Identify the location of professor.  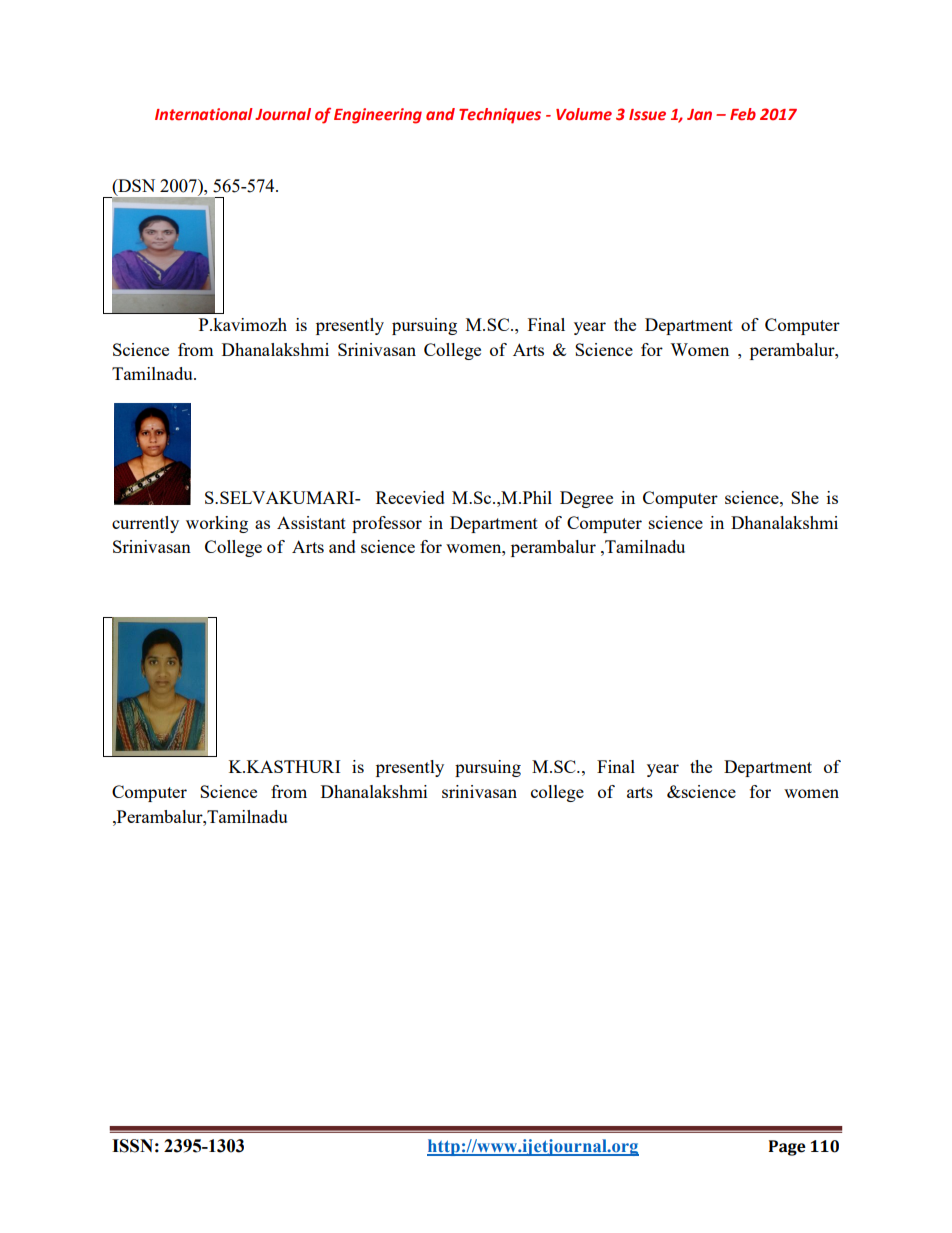
(387, 524).
